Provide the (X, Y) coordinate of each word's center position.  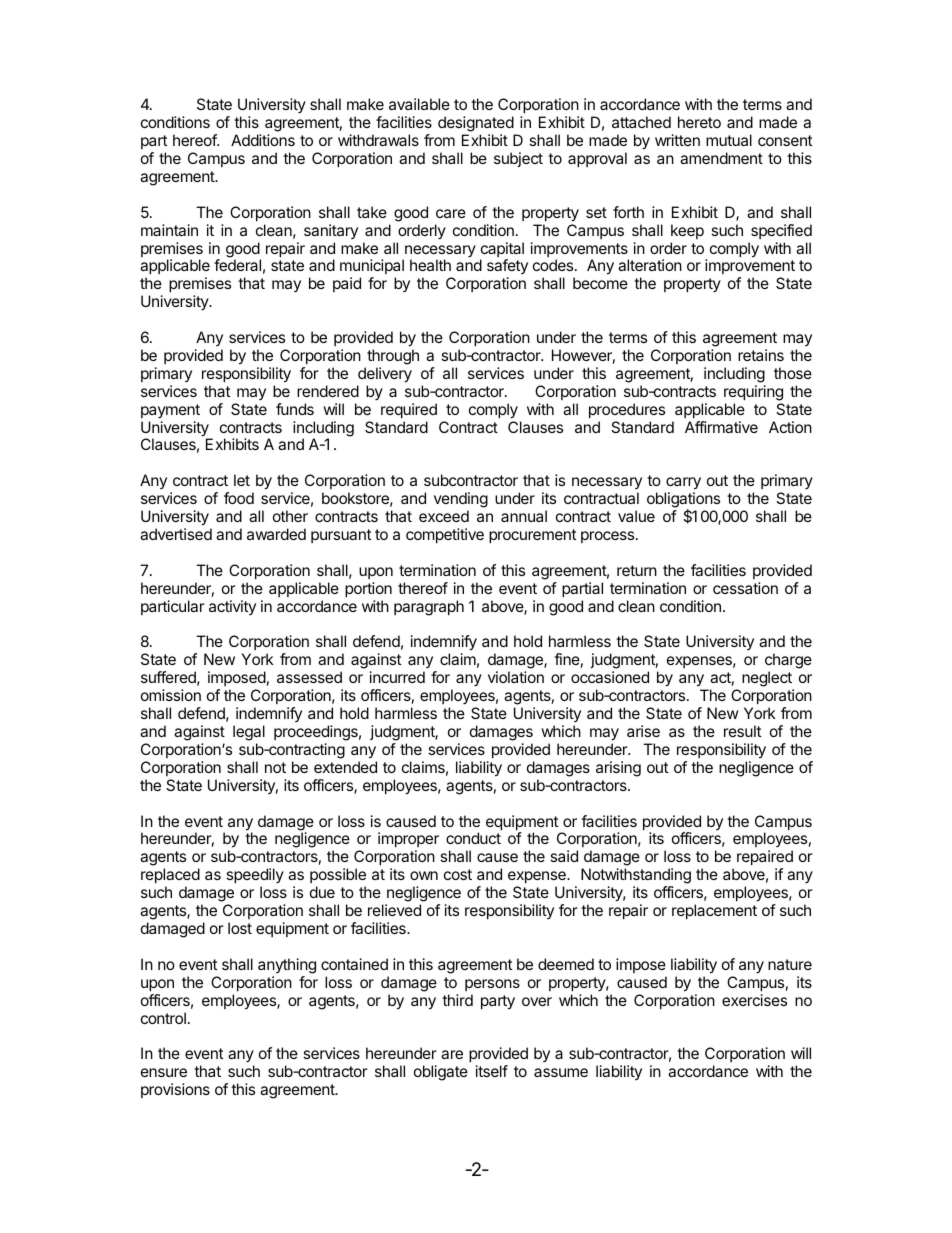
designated (476, 125)
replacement (714, 911)
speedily (255, 877)
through (393, 357)
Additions (263, 140)
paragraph (429, 608)
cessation (745, 588)
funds (295, 409)
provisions (175, 1090)
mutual (729, 140)
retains (761, 355)
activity (232, 607)
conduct (473, 838)
